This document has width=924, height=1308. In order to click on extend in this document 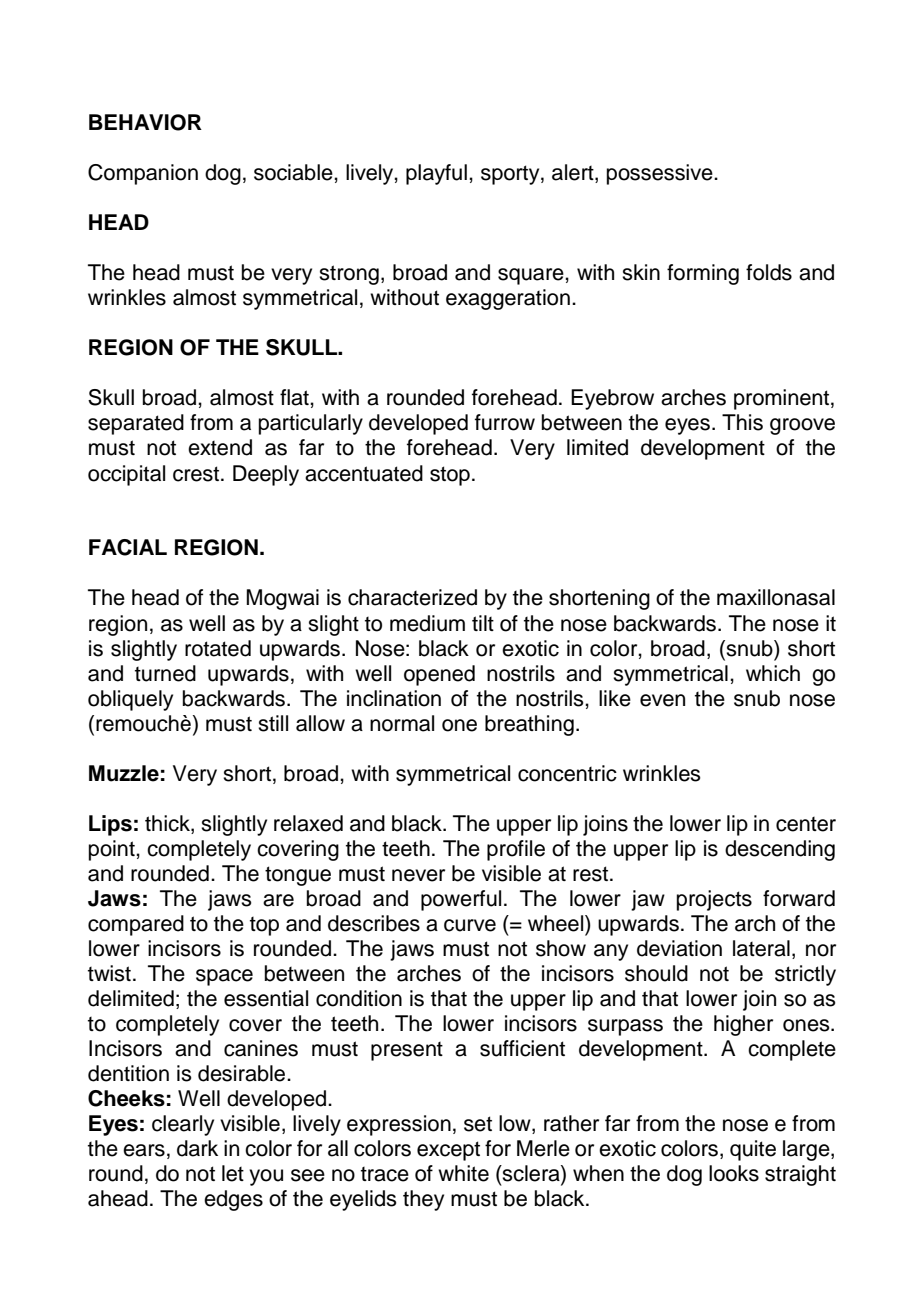, I will do `click(220, 447)`.
